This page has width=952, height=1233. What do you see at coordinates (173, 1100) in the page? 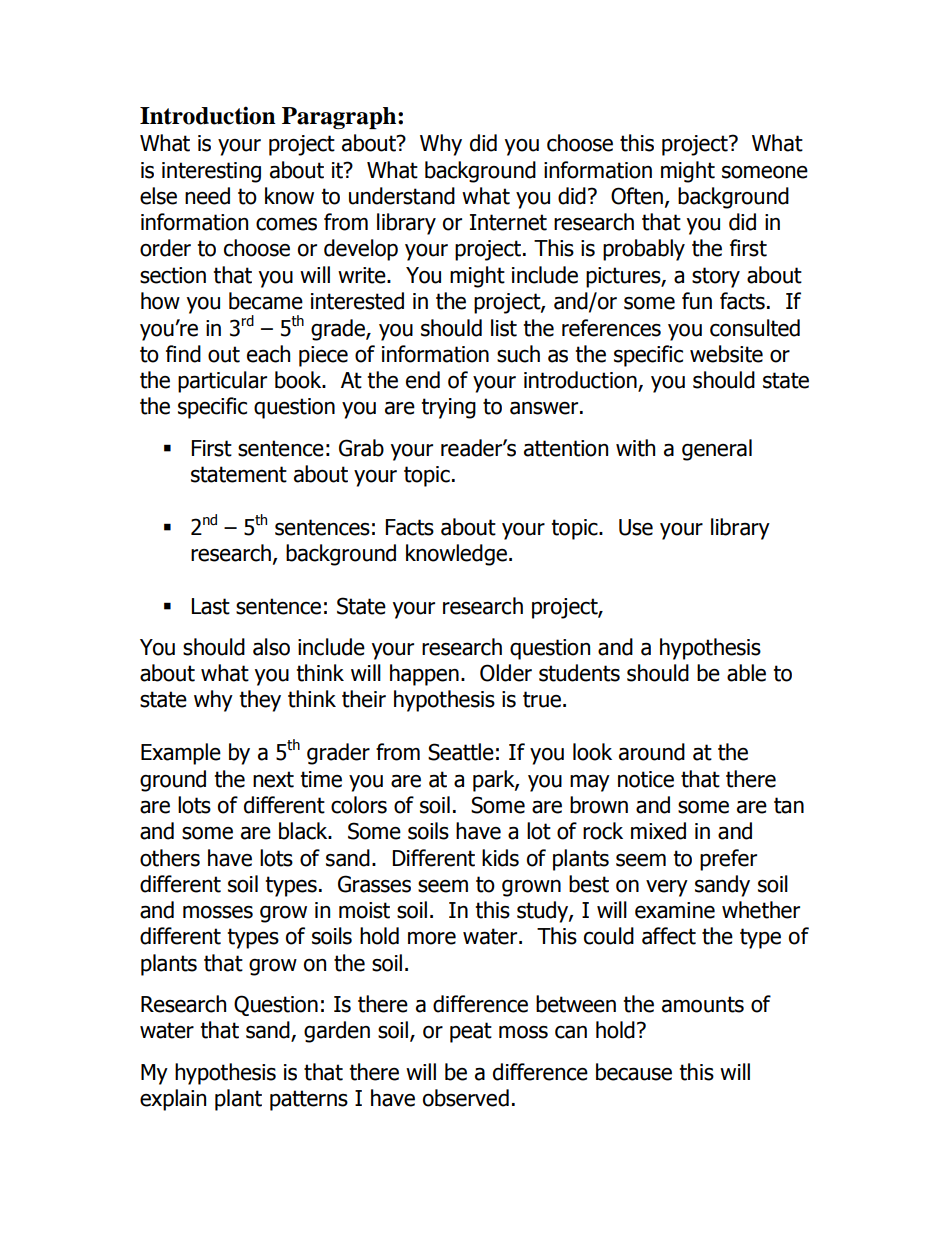
I see `explain` at bounding box center [173, 1100].
